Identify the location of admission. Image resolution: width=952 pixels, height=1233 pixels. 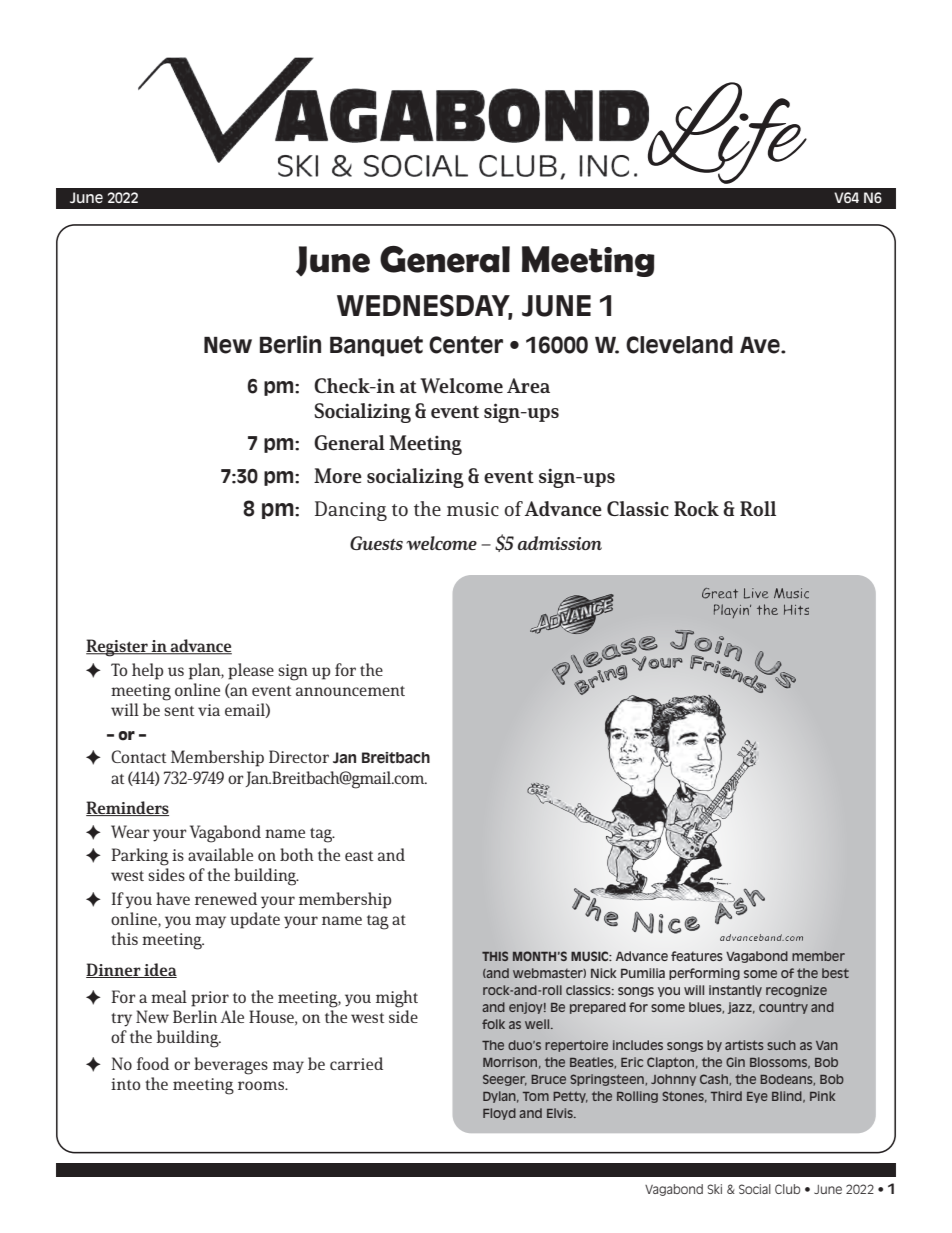
(560, 543).
